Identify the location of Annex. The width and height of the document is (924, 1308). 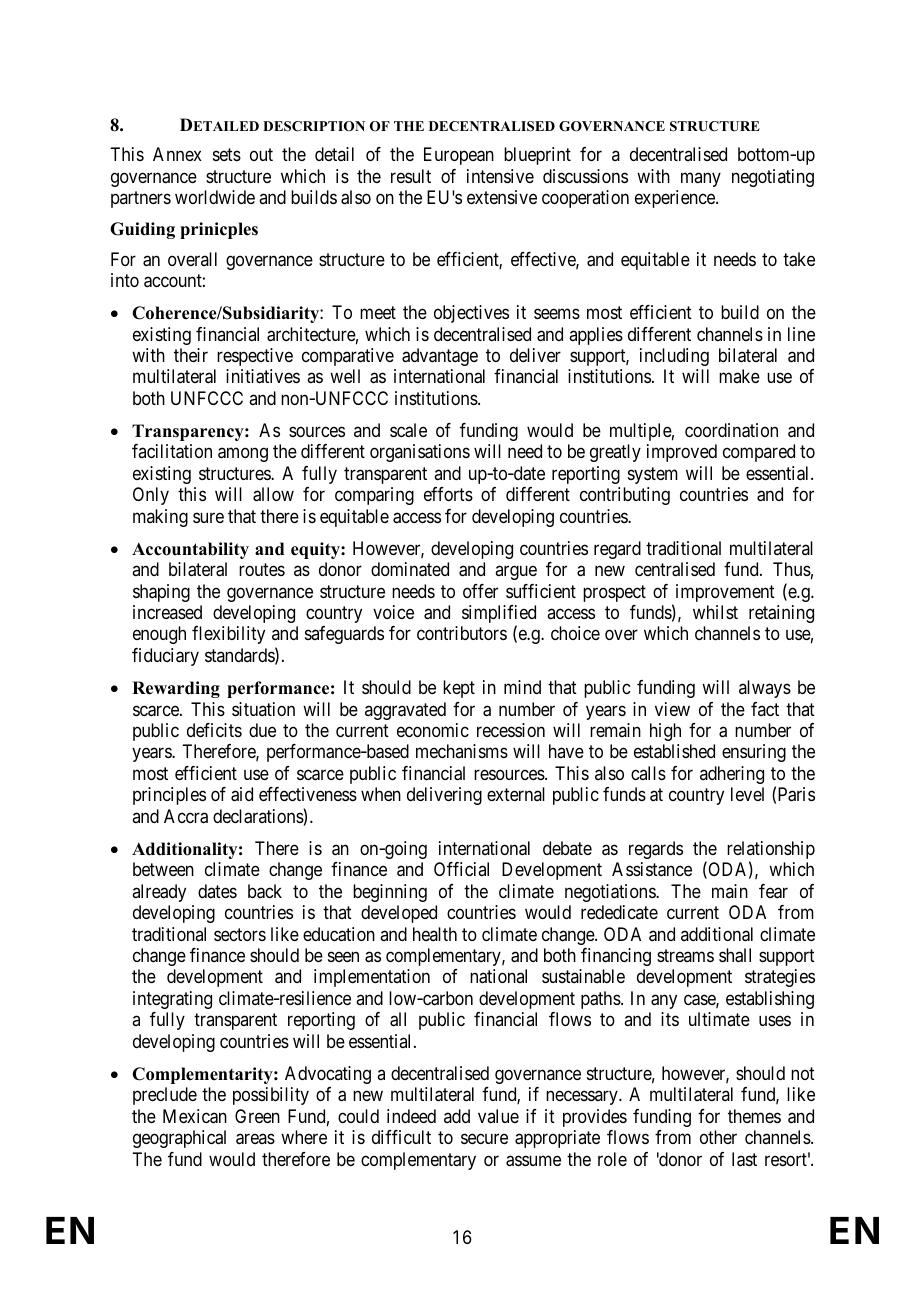
(177, 154).
